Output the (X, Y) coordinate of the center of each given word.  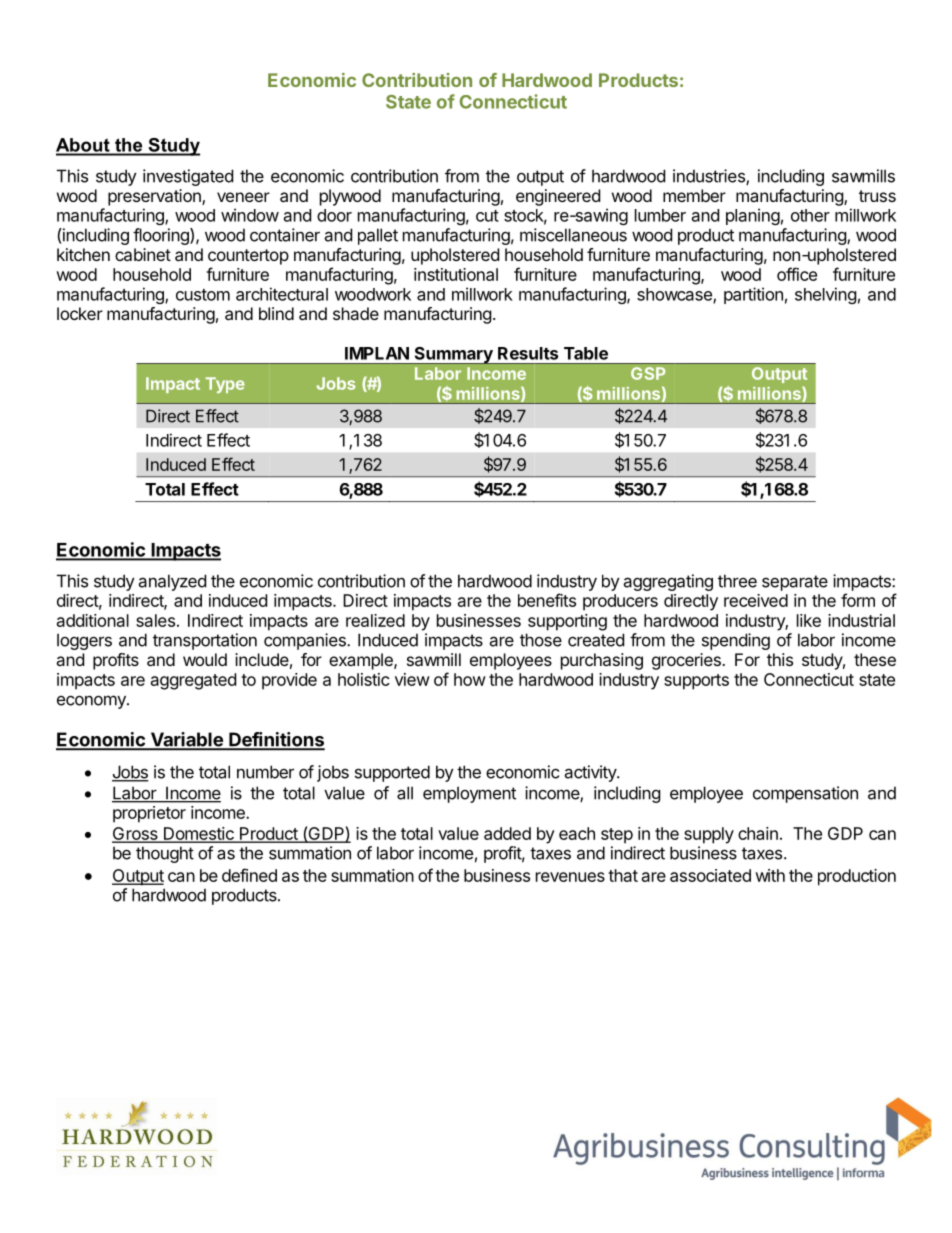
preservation (155, 197)
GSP (648, 373)
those (541, 640)
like (809, 620)
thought (165, 854)
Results (528, 353)
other (810, 215)
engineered (558, 197)
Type (225, 385)
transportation (205, 641)
